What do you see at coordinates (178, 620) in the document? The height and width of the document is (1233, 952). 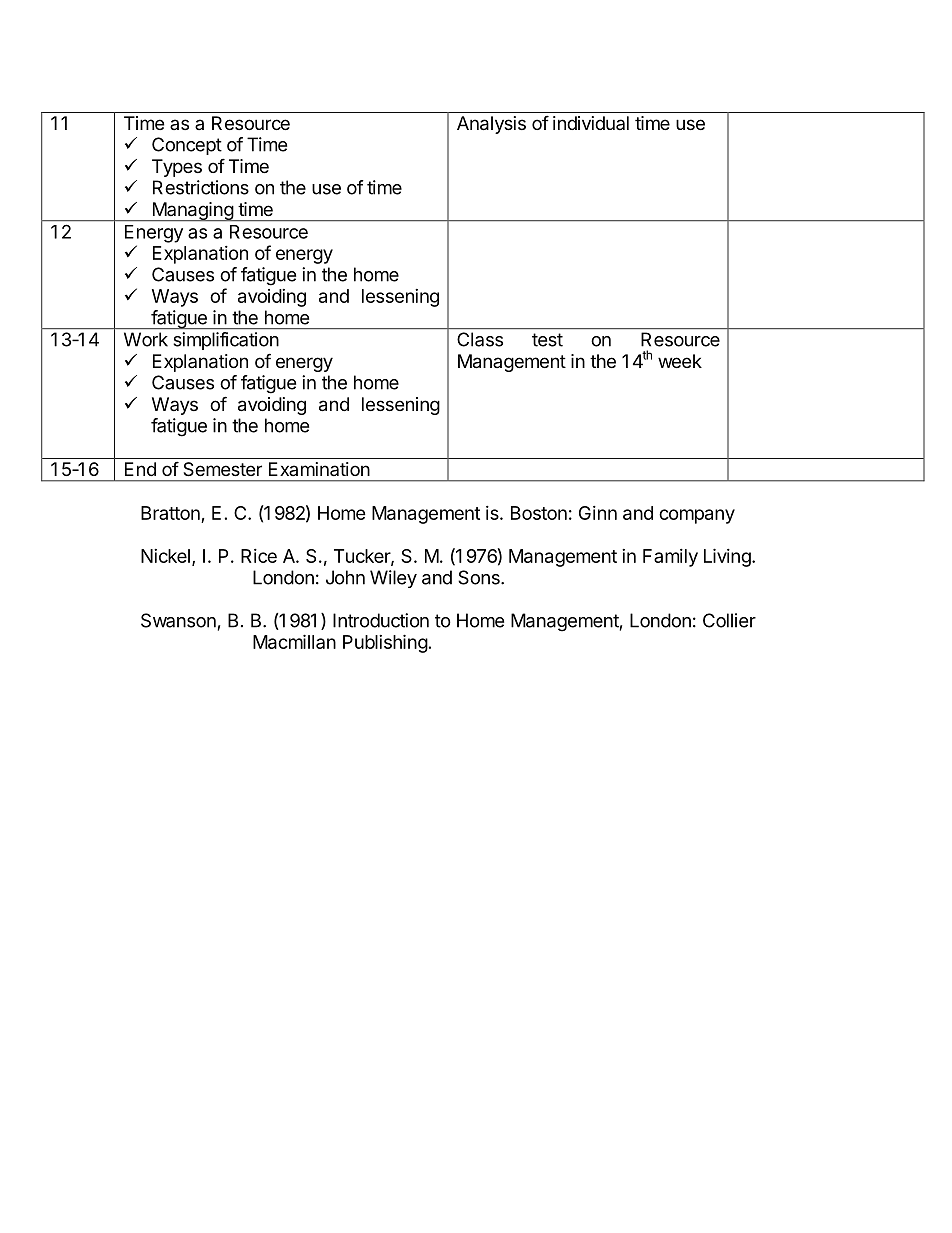 I see `Swanson` at bounding box center [178, 620].
